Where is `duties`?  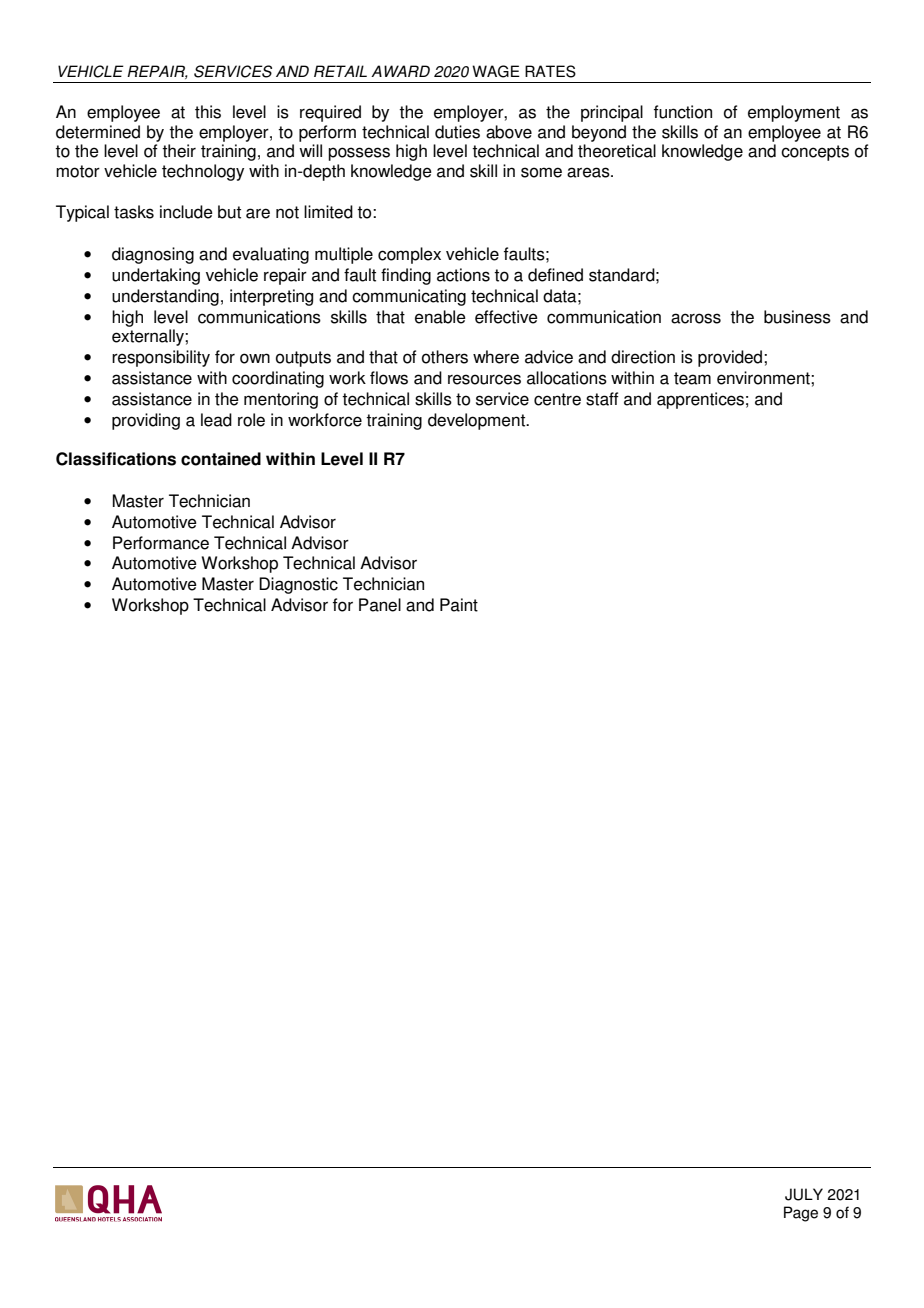
duties is located at coordinates (457, 132).
